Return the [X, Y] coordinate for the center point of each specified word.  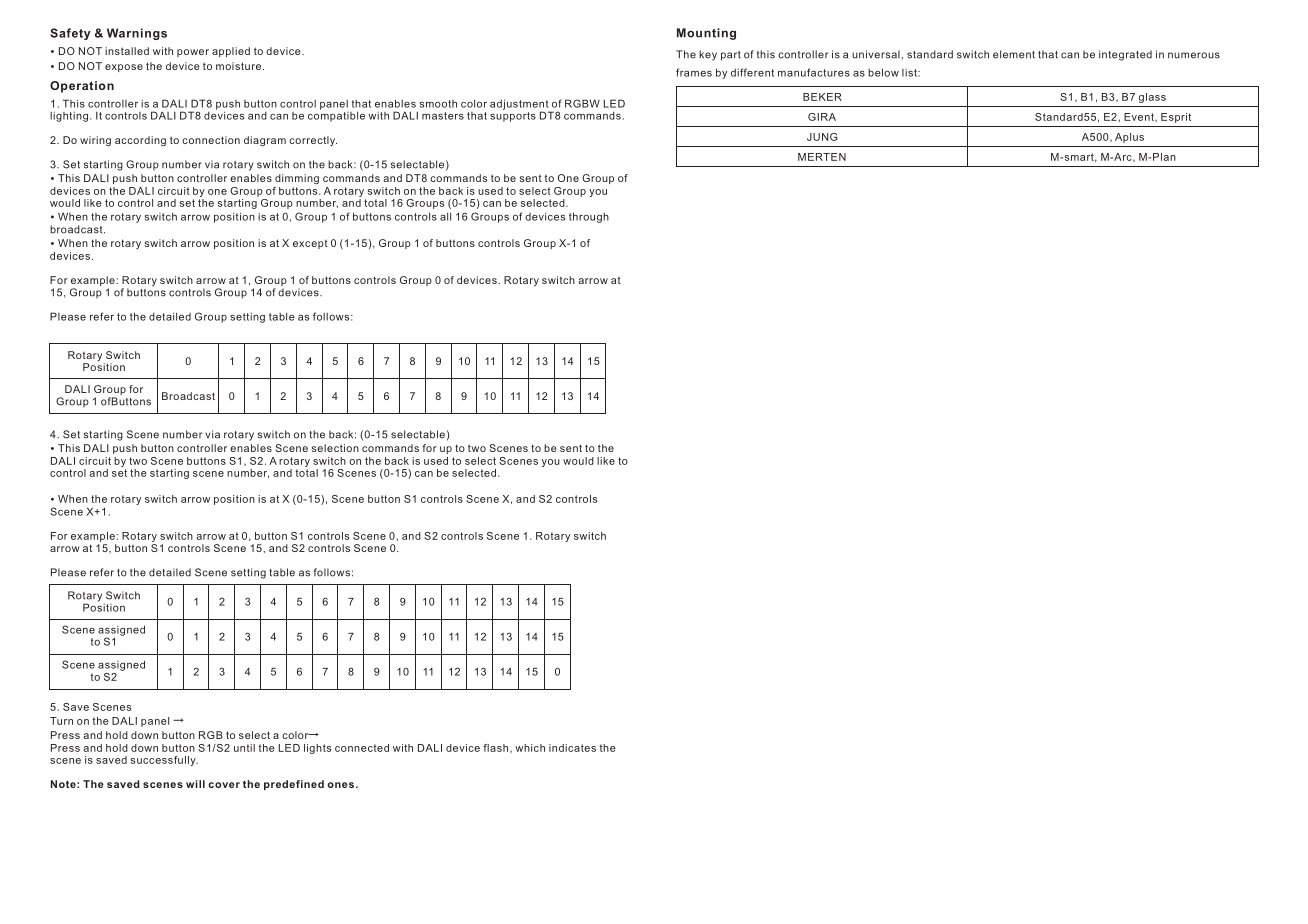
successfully [164, 761]
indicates [572, 748]
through [589, 217]
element [1014, 54]
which [530, 748]
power [193, 53]
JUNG [822, 137]
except [310, 244]
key [708, 55]
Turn [61, 721]
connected [362, 748]
